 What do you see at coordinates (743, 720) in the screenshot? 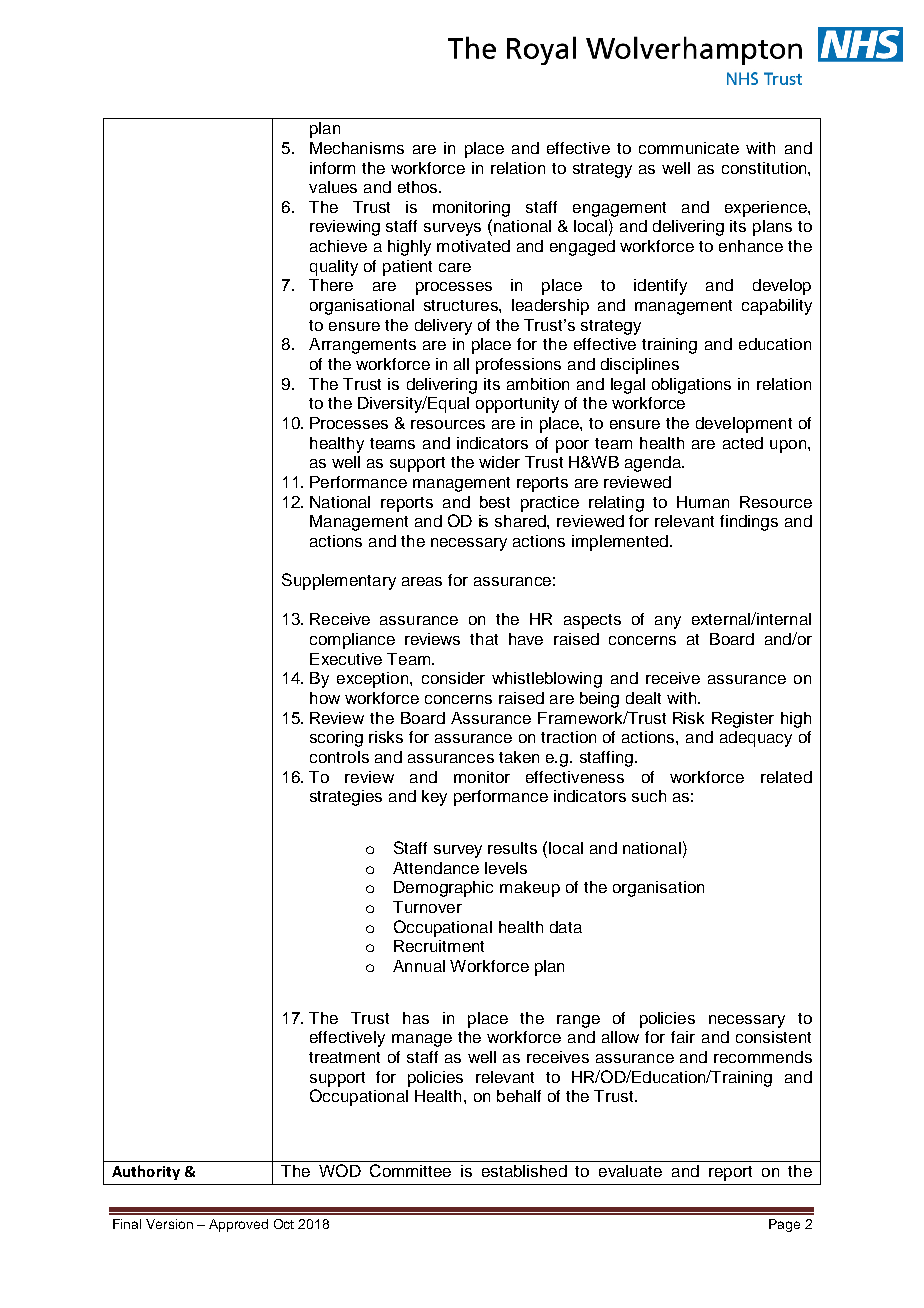
I see `Register` at bounding box center [743, 720].
